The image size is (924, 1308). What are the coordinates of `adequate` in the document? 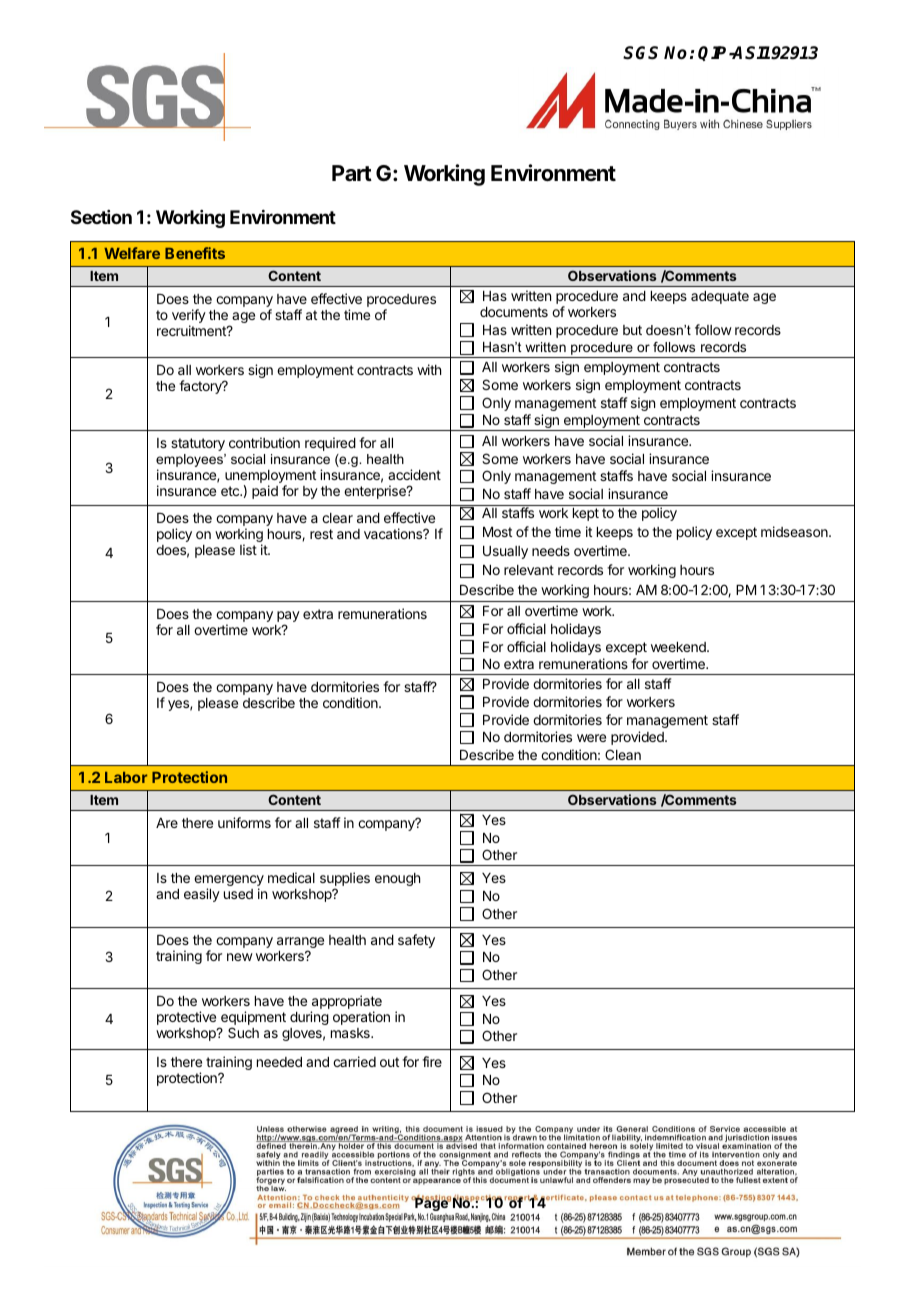 It's located at (720, 297).
